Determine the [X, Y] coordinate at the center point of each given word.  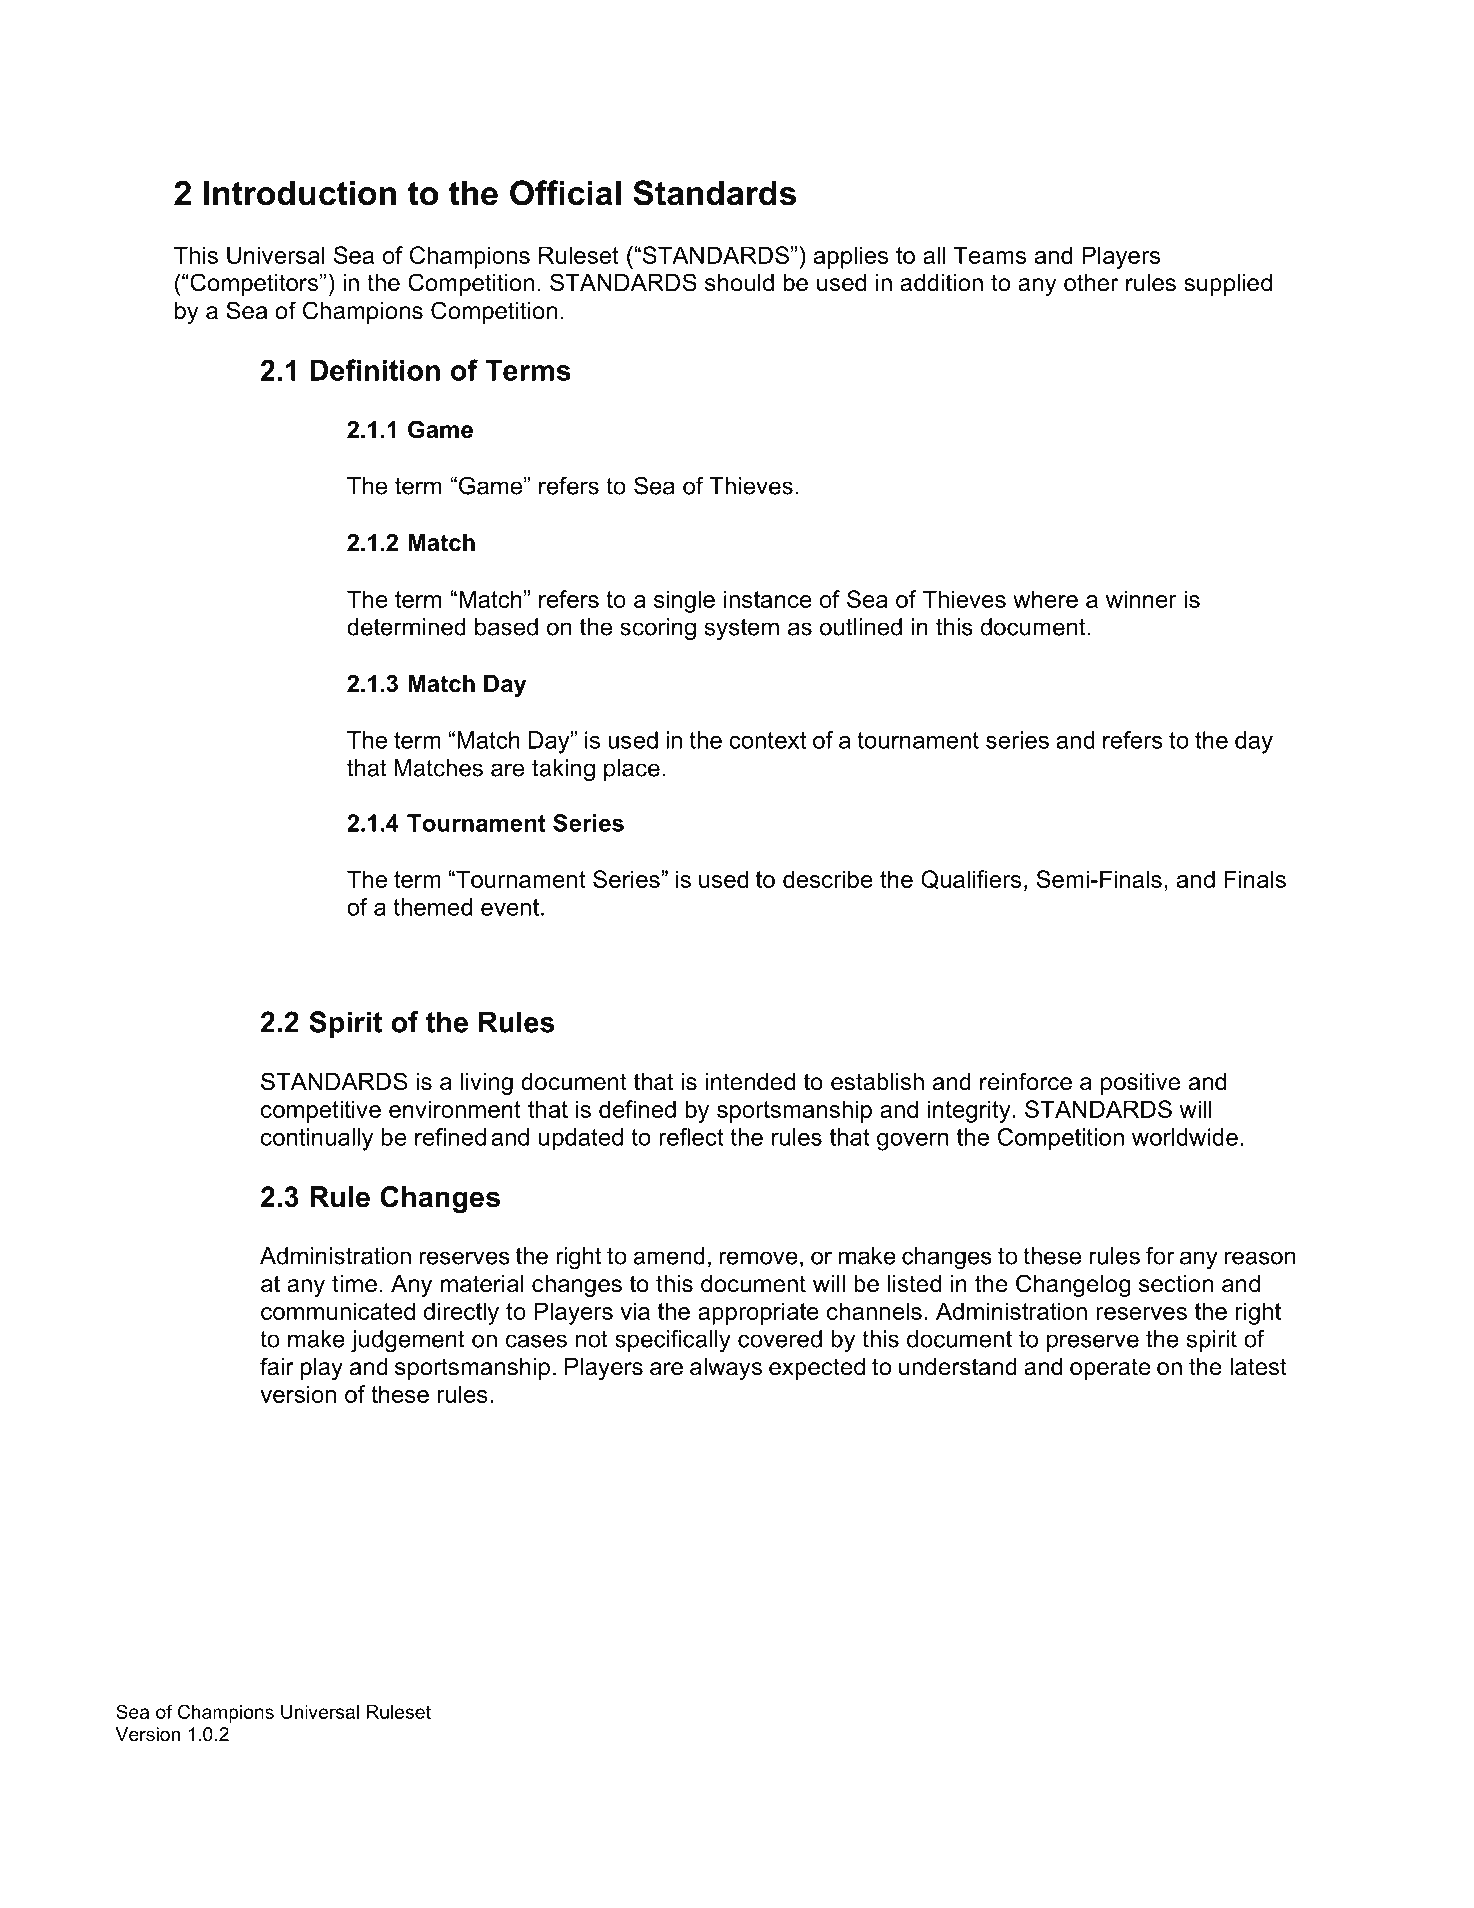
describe [828, 879]
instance [768, 599]
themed [432, 907]
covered [780, 1339]
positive [1140, 1084]
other [1091, 283]
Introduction [300, 193]
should [739, 283]
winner [1141, 599]
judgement [408, 1341]
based [506, 627]
